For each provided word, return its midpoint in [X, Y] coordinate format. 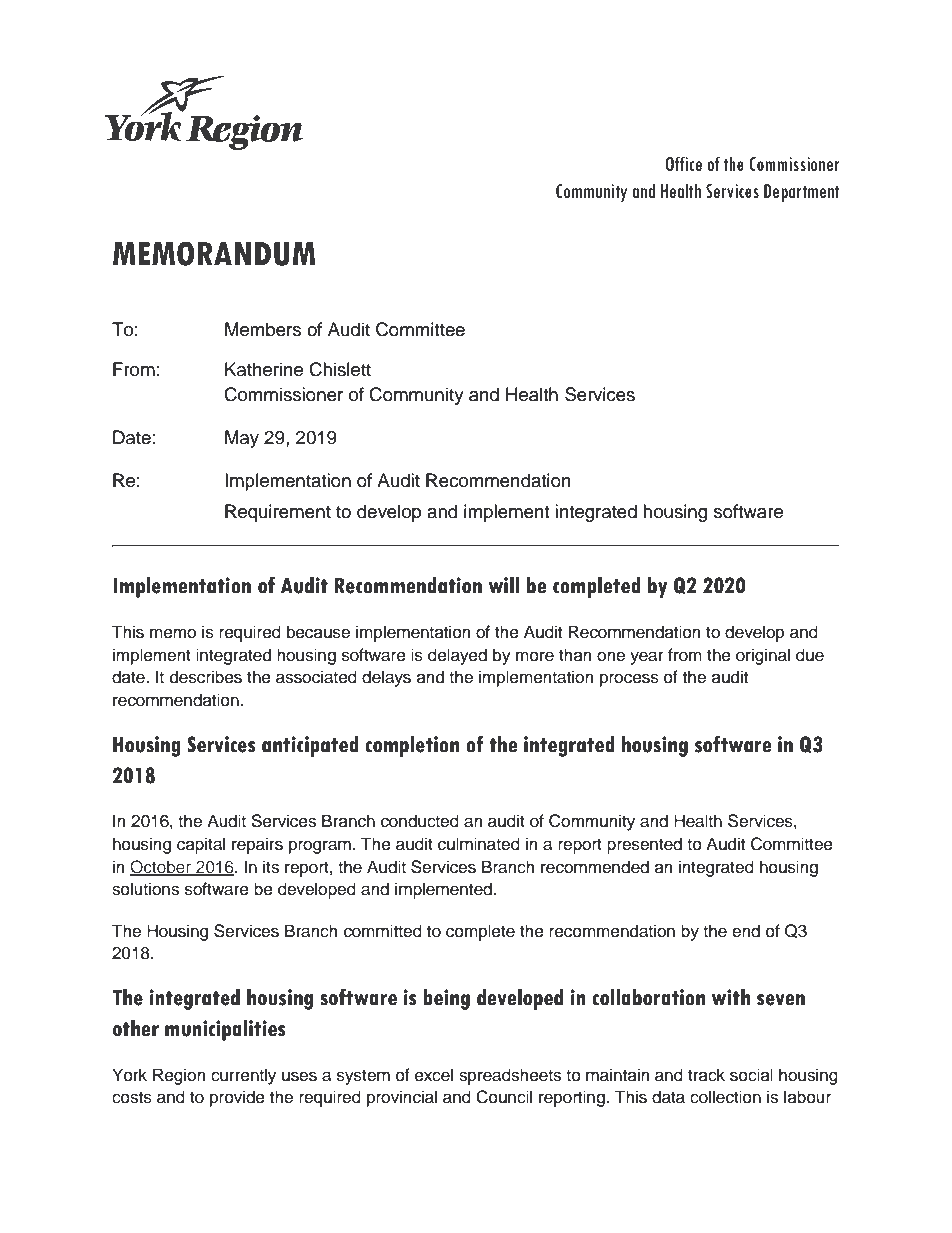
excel [434, 1075]
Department [802, 193]
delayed [457, 656]
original [763, 656]
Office [684, 163]
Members [263, 329]
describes [206, 677]
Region [179, 1076]
